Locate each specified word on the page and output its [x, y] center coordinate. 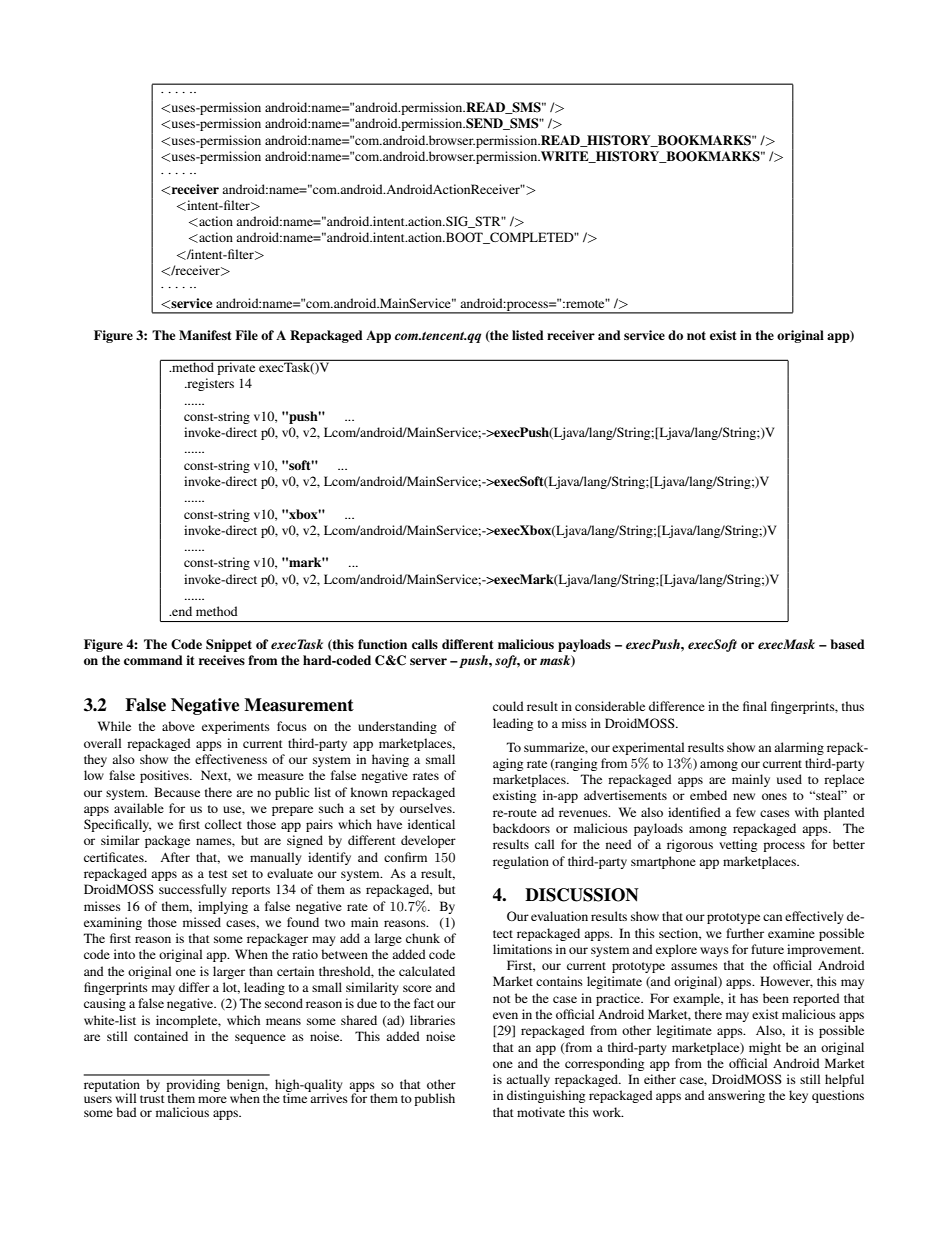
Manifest [205, 335]
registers [209, 384]
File [246, 335]
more [212, 1099]
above [178, 726]
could [508, 706]
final [755, 706]
